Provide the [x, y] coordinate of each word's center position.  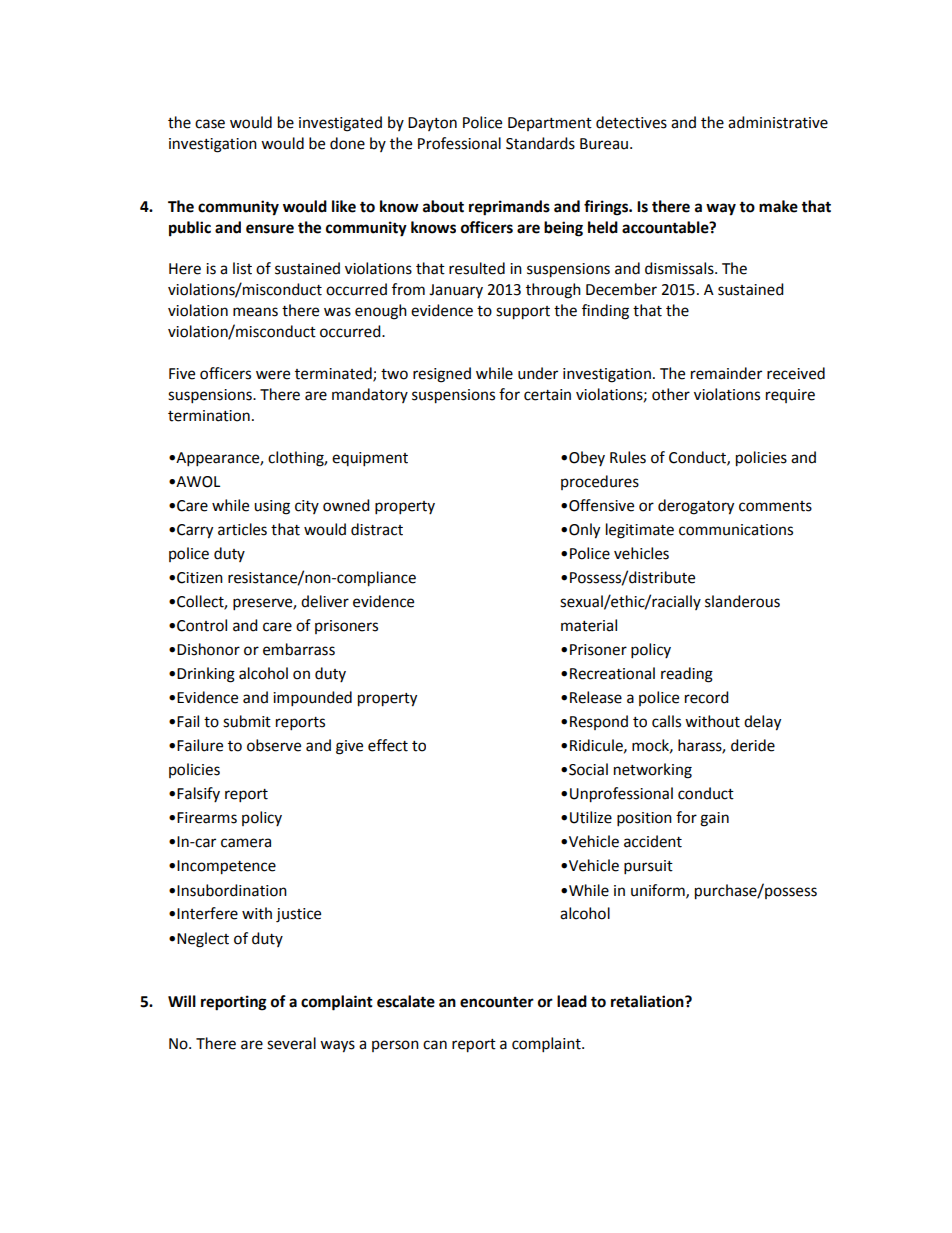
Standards [540, 143]
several [291, 1043]
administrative [778, 122]
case [210, 124]
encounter [497, 1002]
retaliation [648, 1001]
